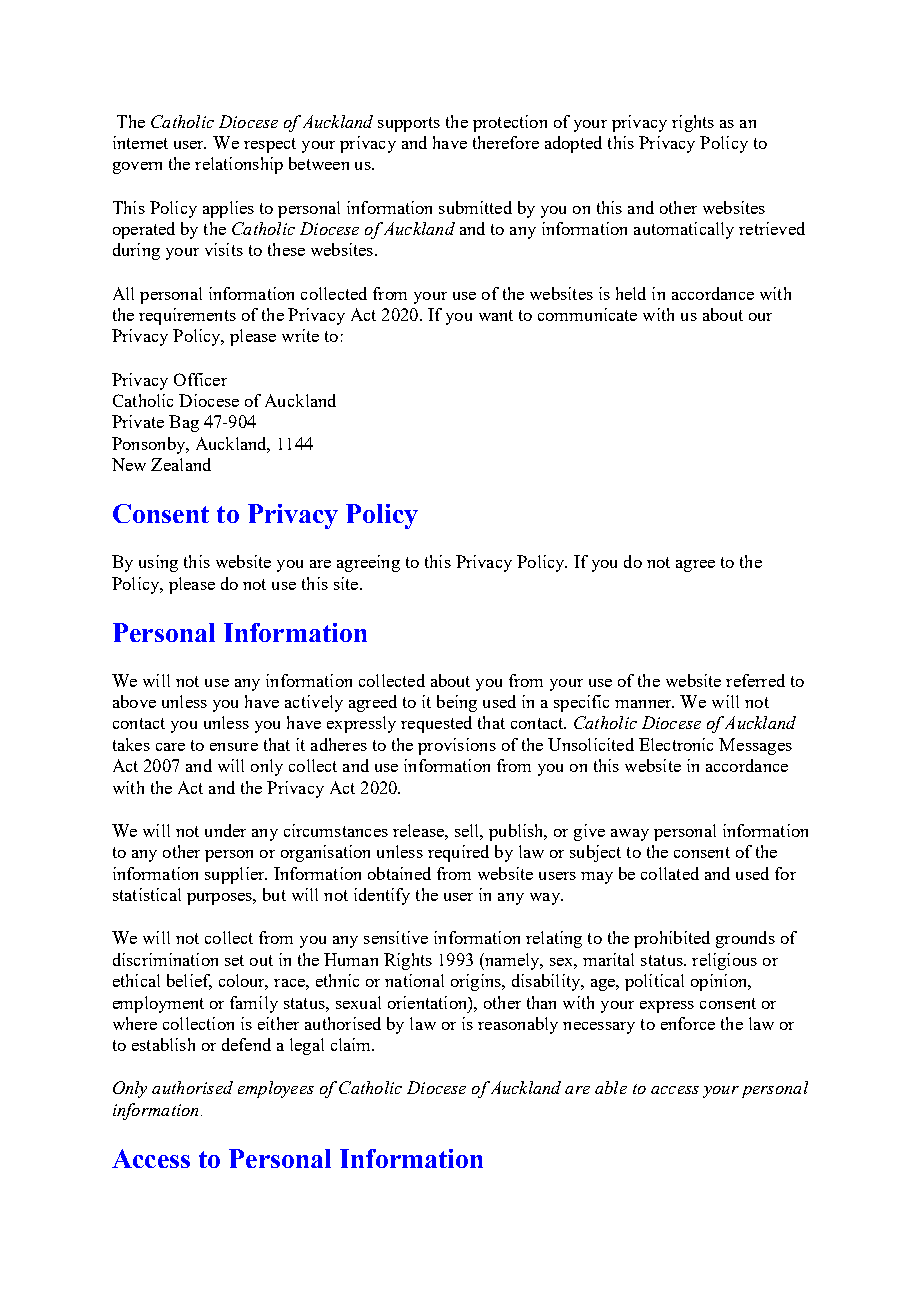  I want to click on required, so click(458, 853).
